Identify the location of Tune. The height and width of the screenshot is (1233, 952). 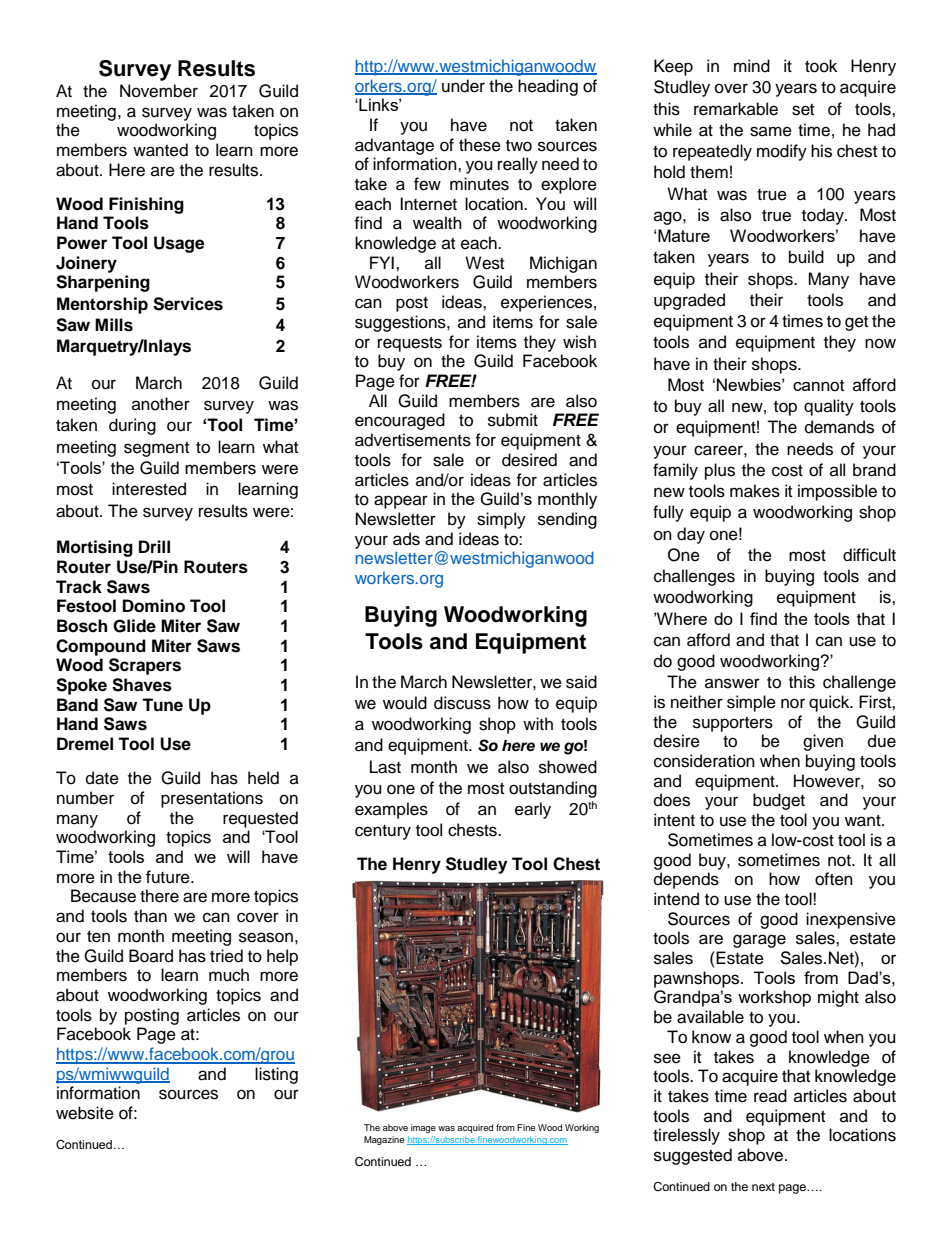
(162, 705).
